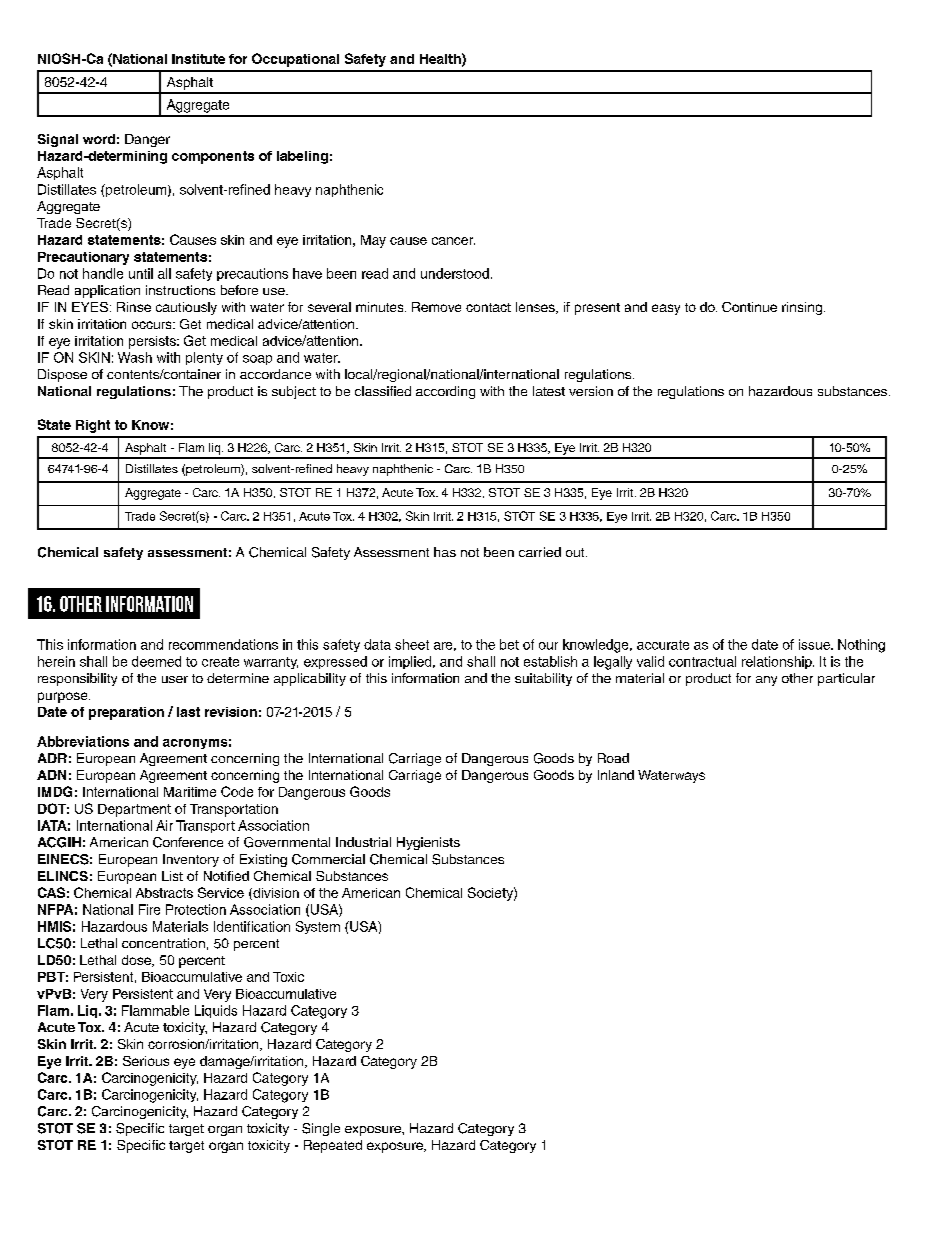 This document has height=1233, width=952. What do you see at coordinates (428, 843) in the document?
I see `Hygienists` at bounding box center [428, 843].
